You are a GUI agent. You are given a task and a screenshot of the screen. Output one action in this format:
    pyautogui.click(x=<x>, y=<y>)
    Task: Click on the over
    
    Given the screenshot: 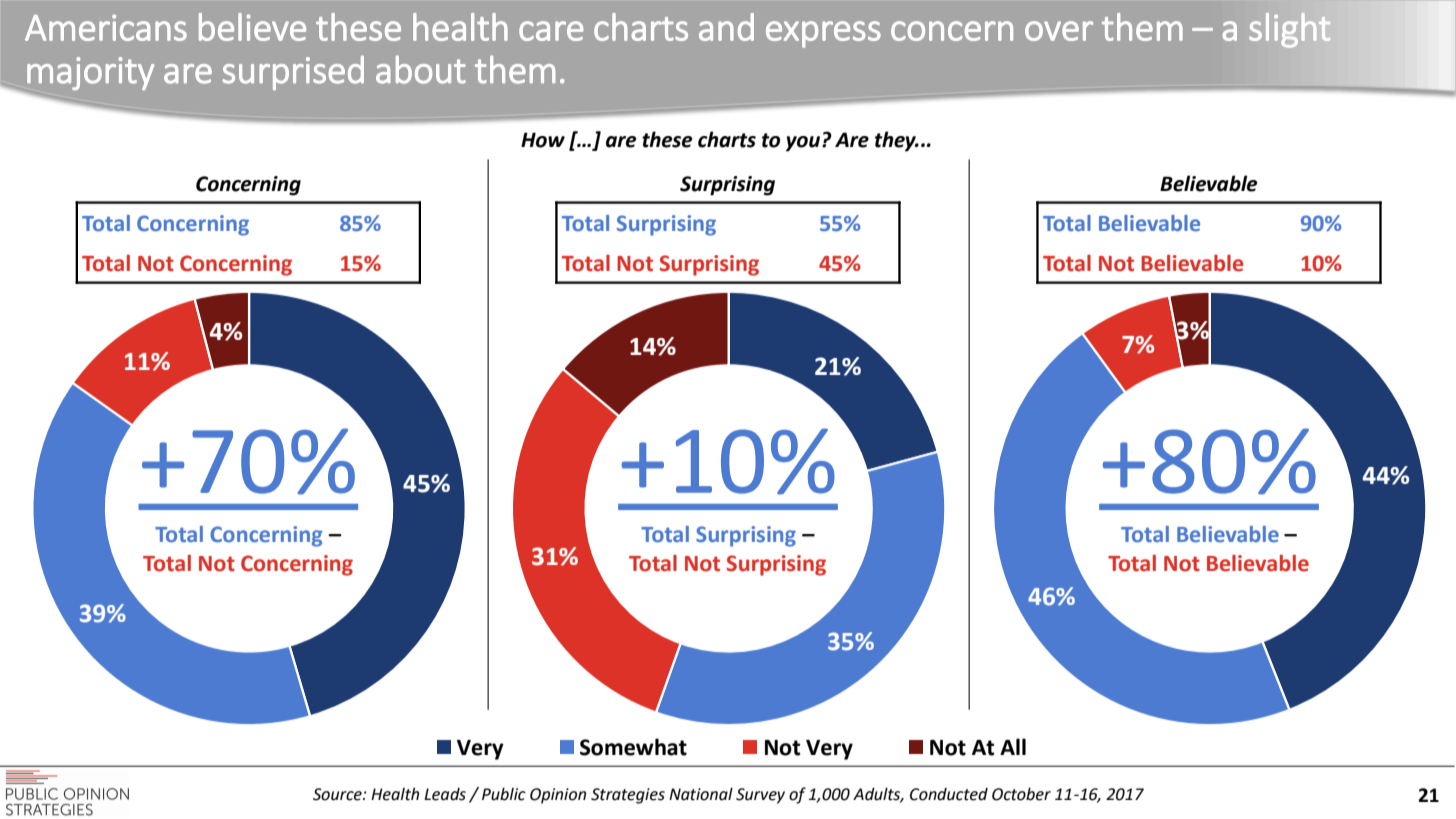 What is the action you would take?
    pyautogui.click(x=1059, y=31)
